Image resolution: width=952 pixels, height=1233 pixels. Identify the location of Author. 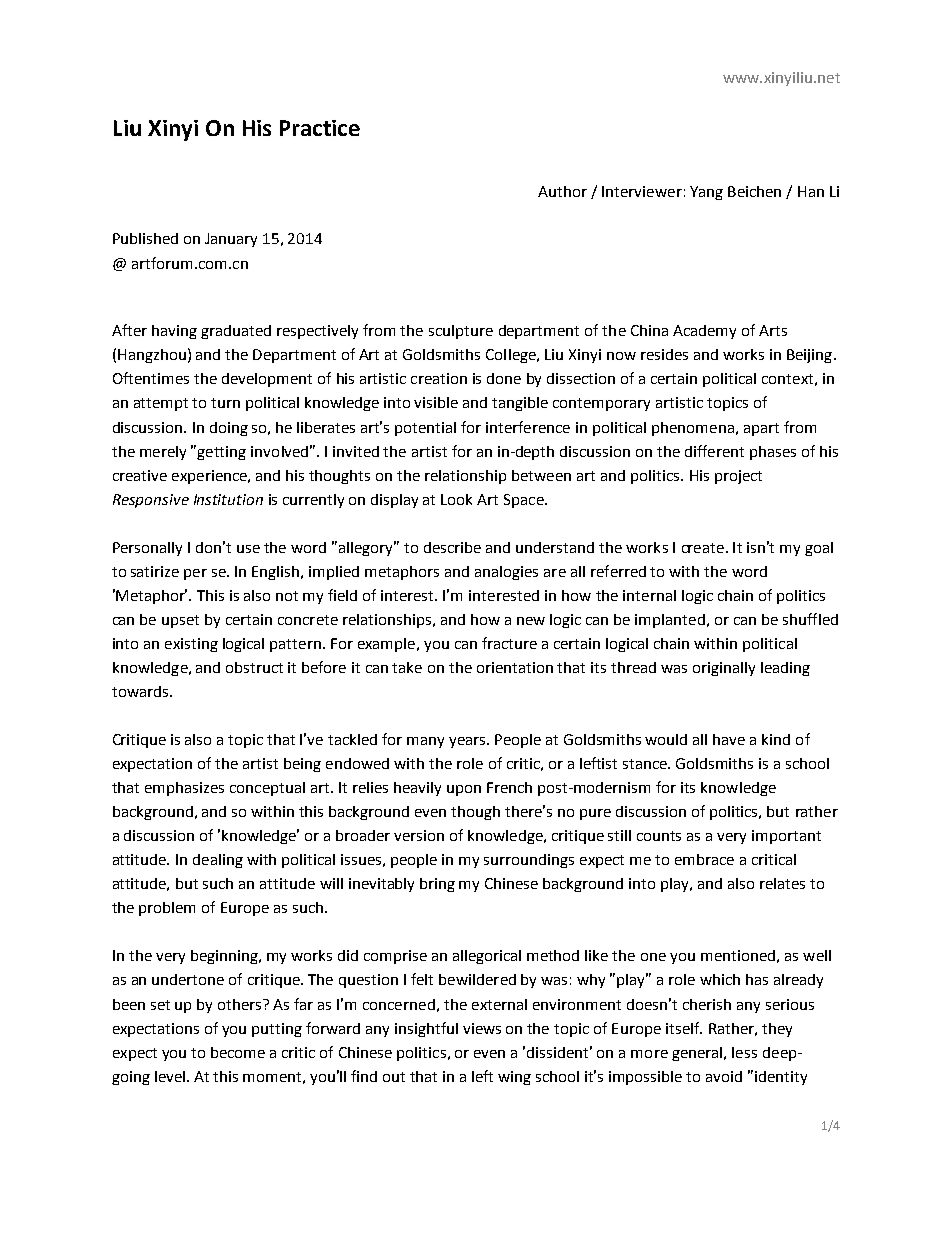
(562, 191).
